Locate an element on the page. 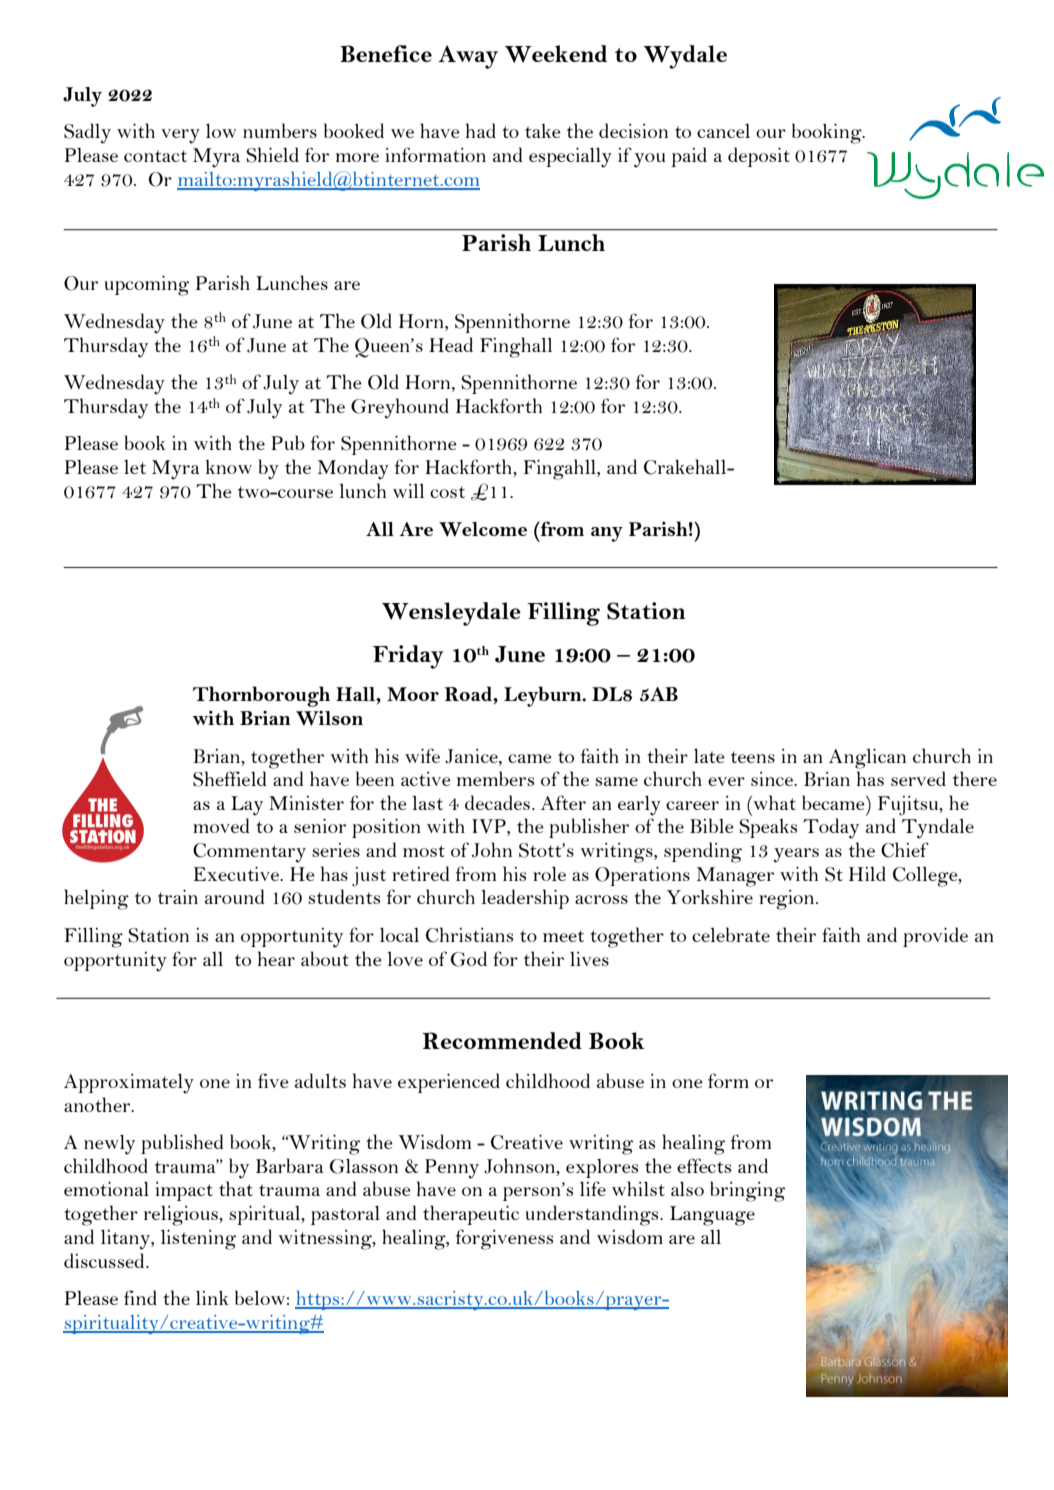 The height and width of the image is (1490, 1054). very is located at coordinates (180, 136).
